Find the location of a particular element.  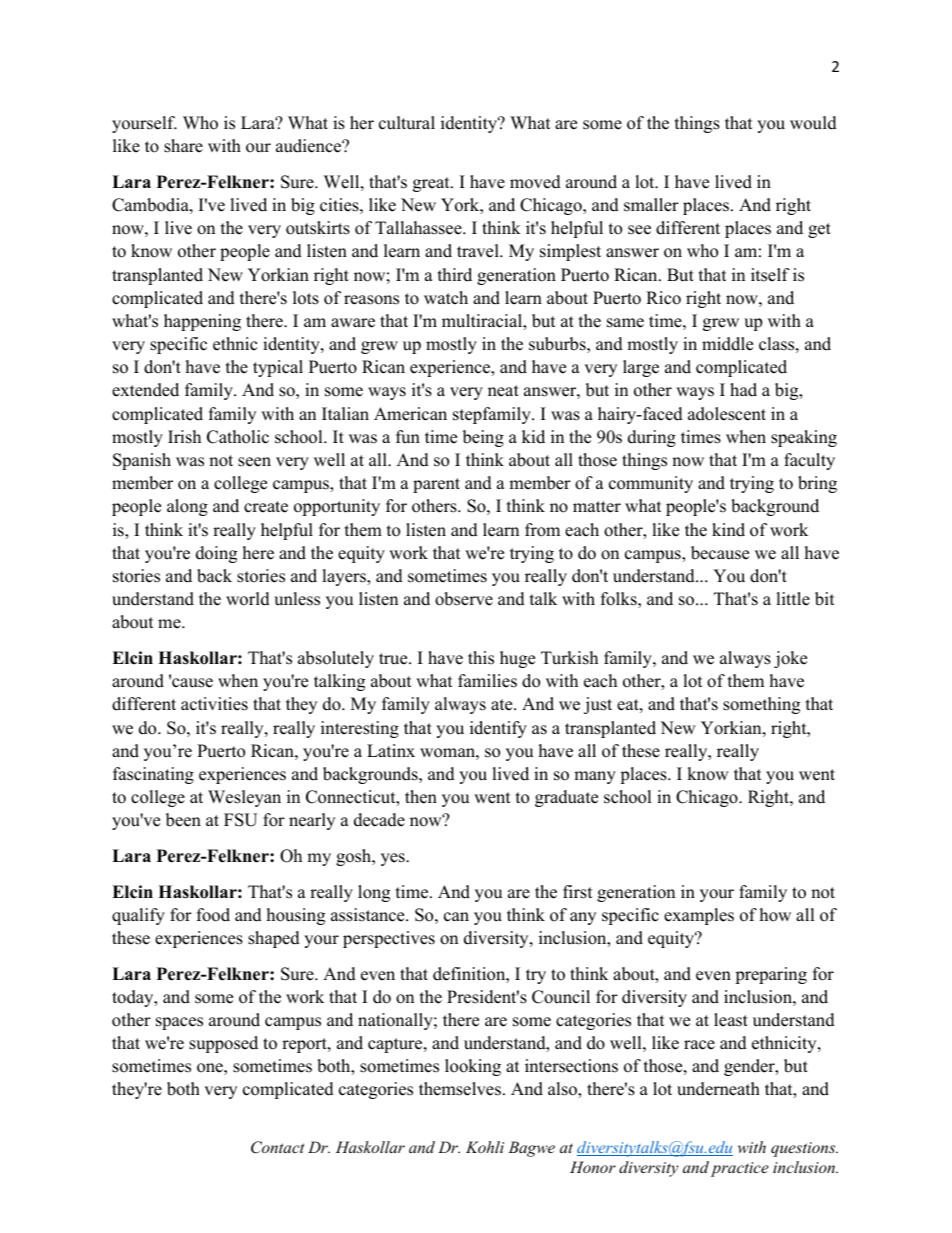

Kohli is located at coordinates (485, 1147).
